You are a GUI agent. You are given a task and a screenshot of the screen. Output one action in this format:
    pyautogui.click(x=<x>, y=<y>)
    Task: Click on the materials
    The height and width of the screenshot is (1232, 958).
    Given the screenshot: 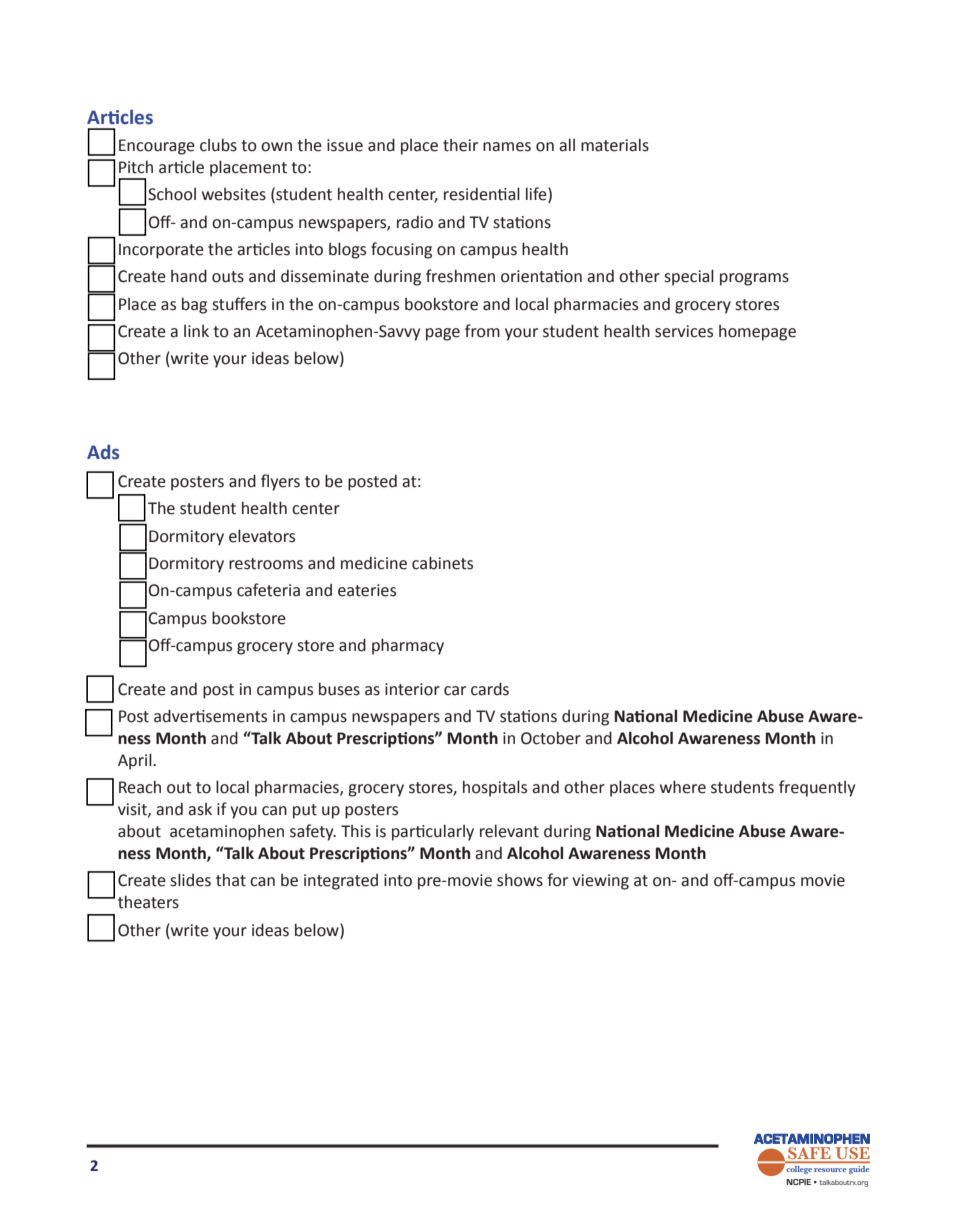 What is the action you would take?
    pyautogui.click(x=615, y=145)
